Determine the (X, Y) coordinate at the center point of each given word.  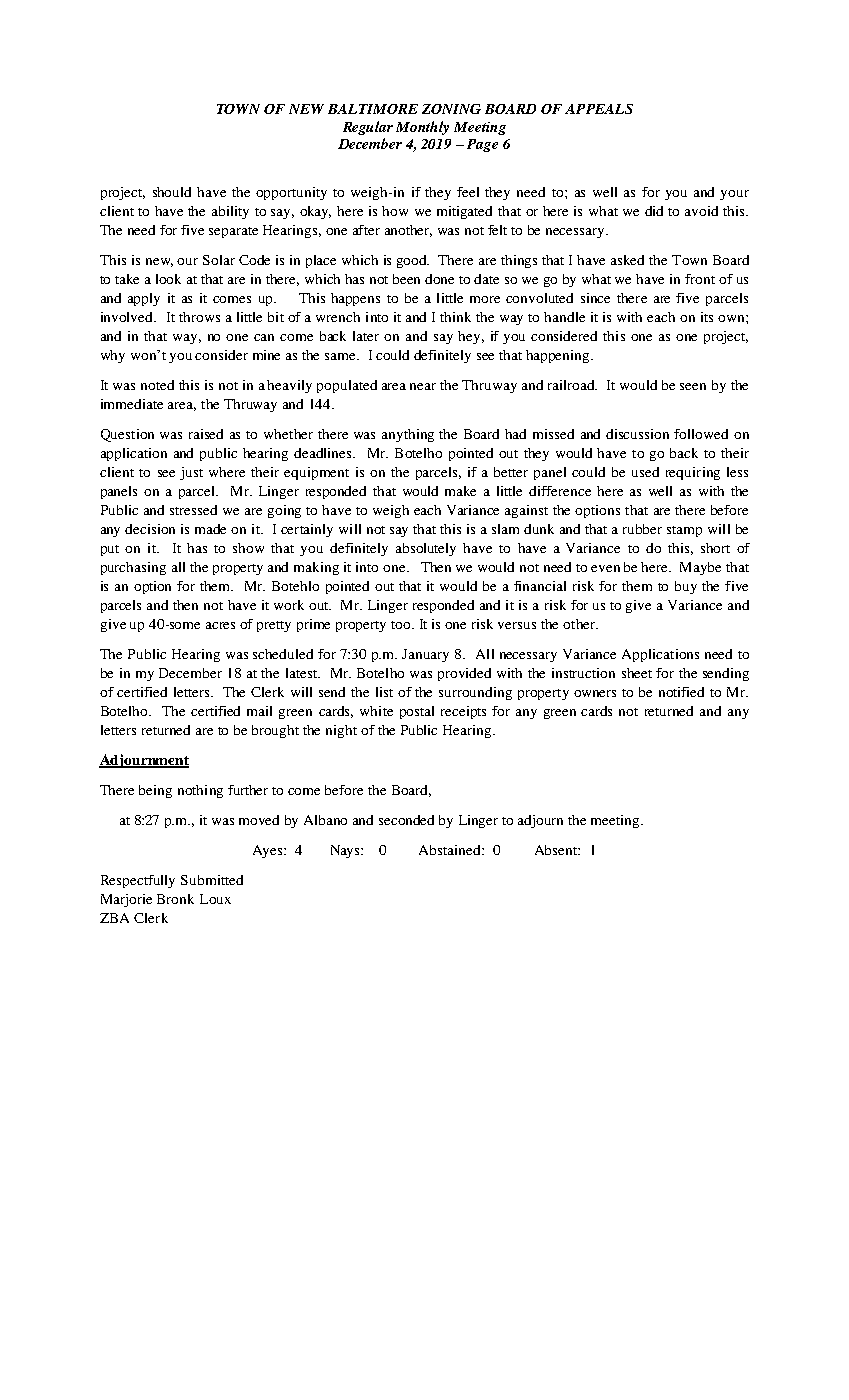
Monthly (422, 128)
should (172, 192)
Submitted (212, 880)
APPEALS (599, 109)
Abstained (451, 850)
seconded (406, 820)
